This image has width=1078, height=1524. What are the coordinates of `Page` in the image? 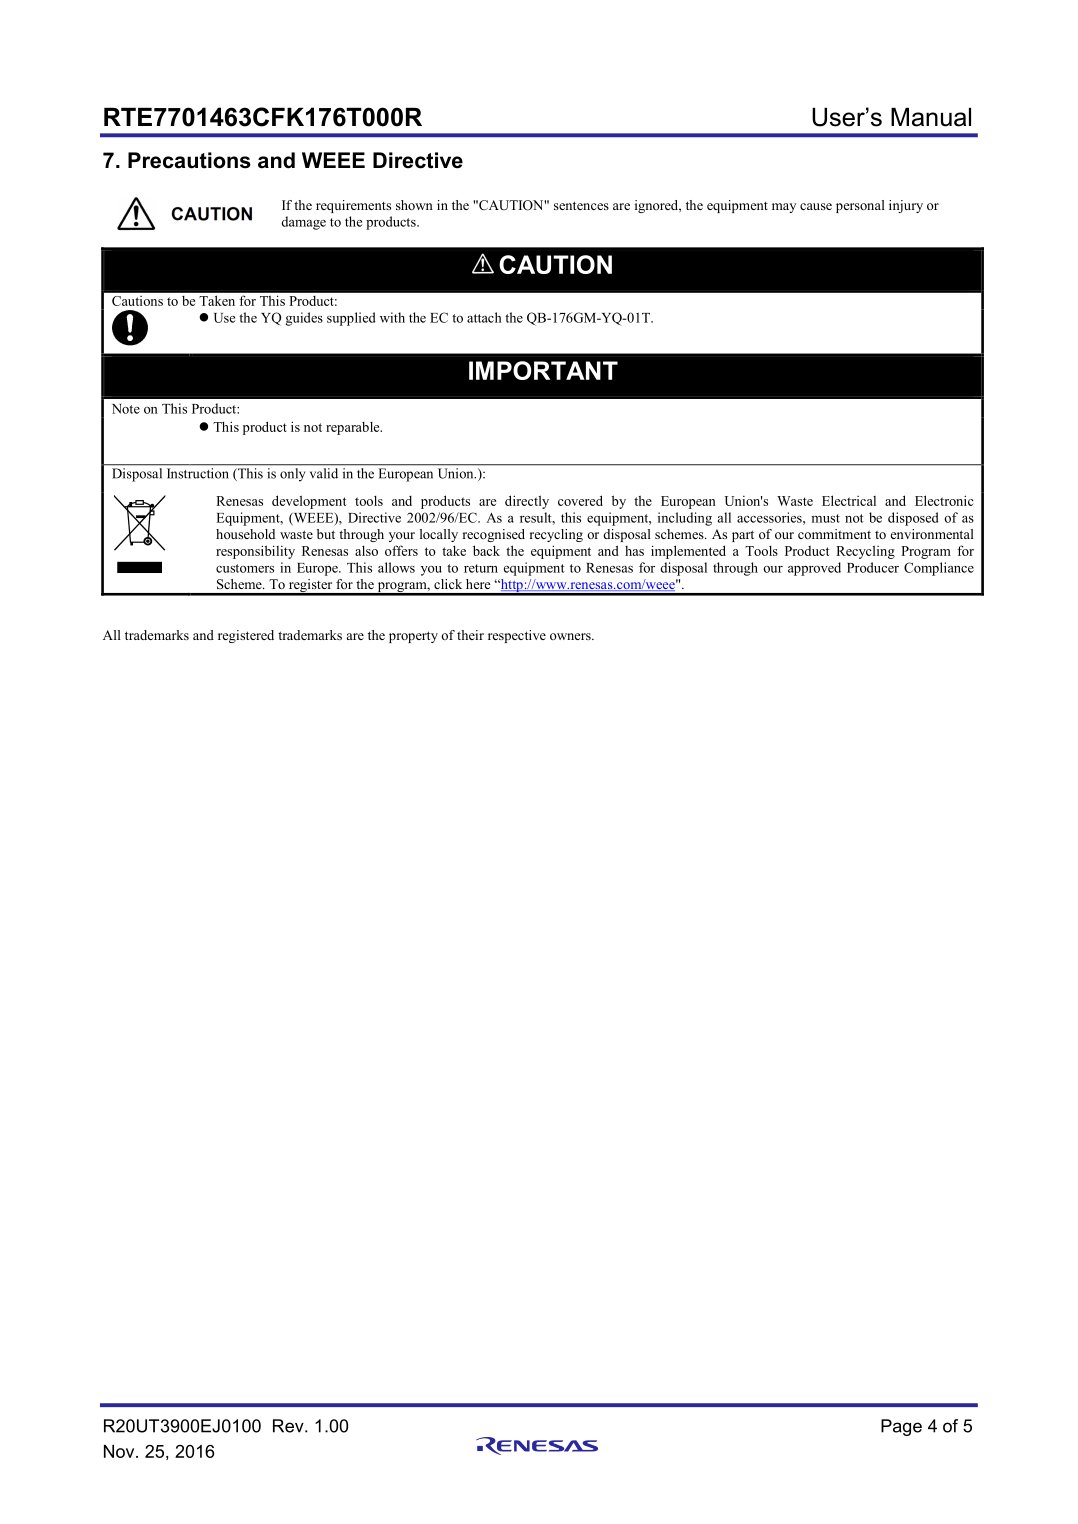 It's located at (901, 1427).
